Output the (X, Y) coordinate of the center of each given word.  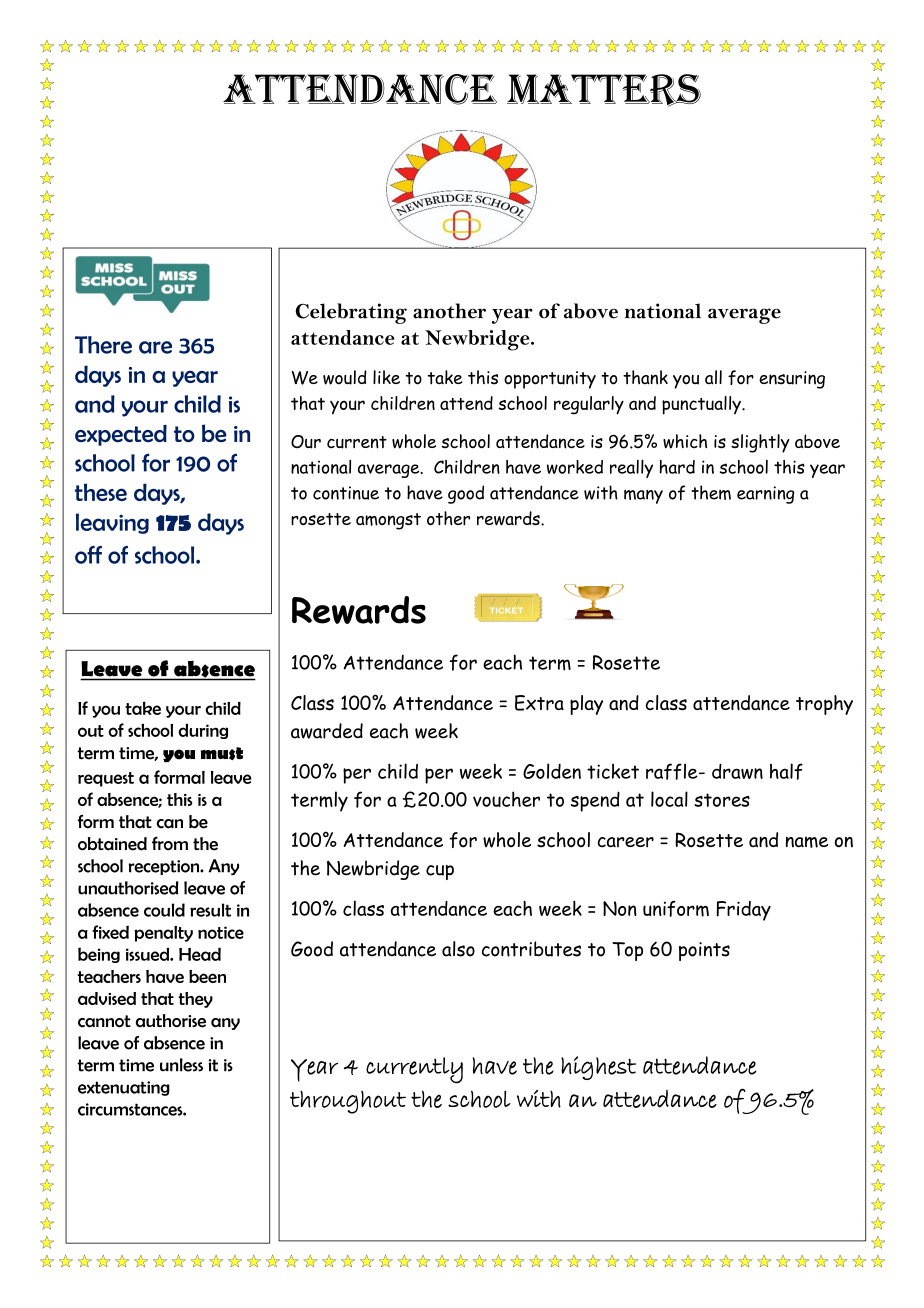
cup (440, 872)
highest (598, 1068)
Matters (604, 90)
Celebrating (351, 313)
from (170, 843)
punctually (702, 405)
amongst (388, 521)
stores (722, 800)
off (88, 555)
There (103, 345)
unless (181, 1065)
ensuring (792, 380)
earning (766, 495)
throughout (348, 1102)
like (386, 377)
